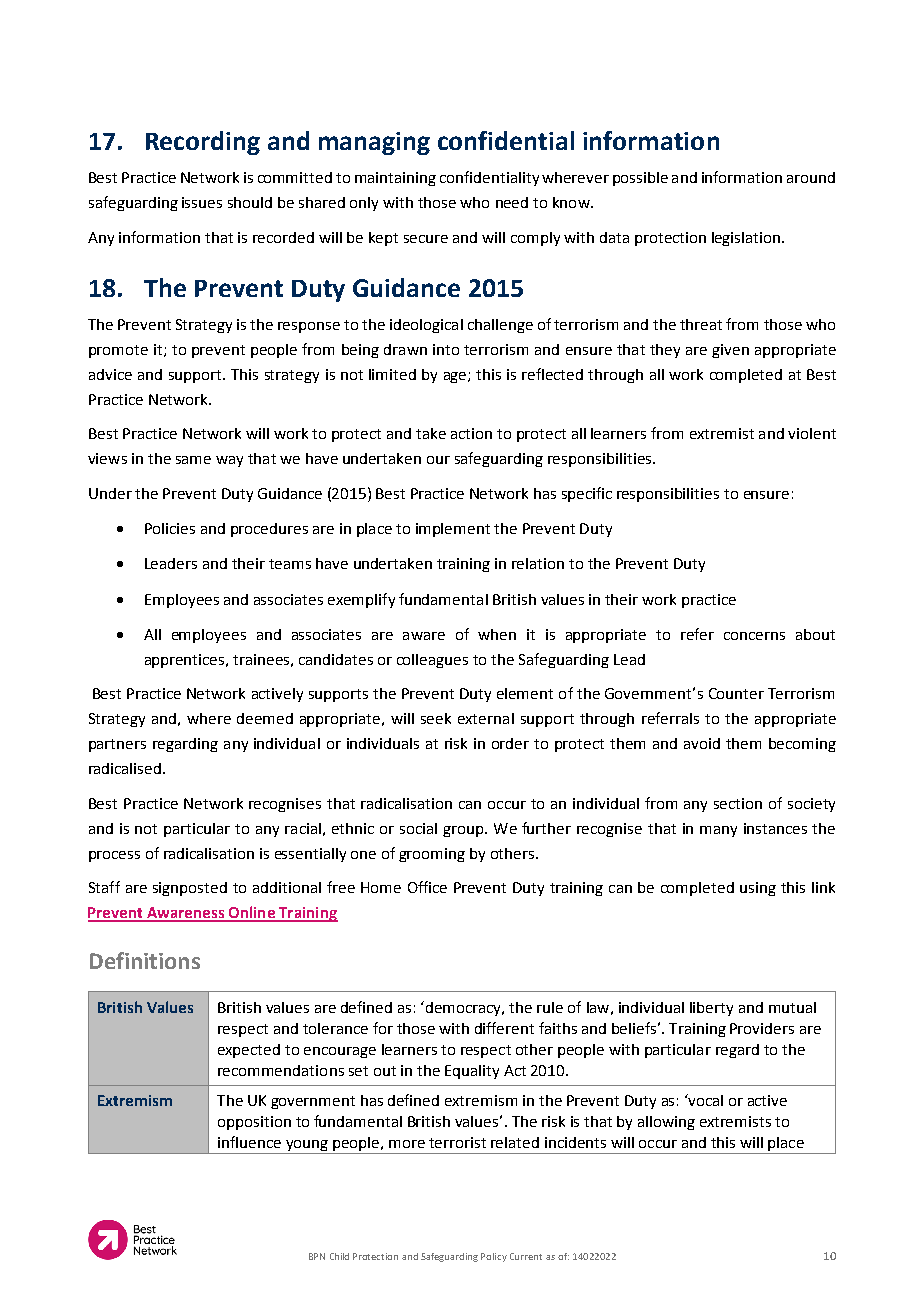 The height and width of the image is (1308, 924). I want to click on influence, so click(249, 1142).
